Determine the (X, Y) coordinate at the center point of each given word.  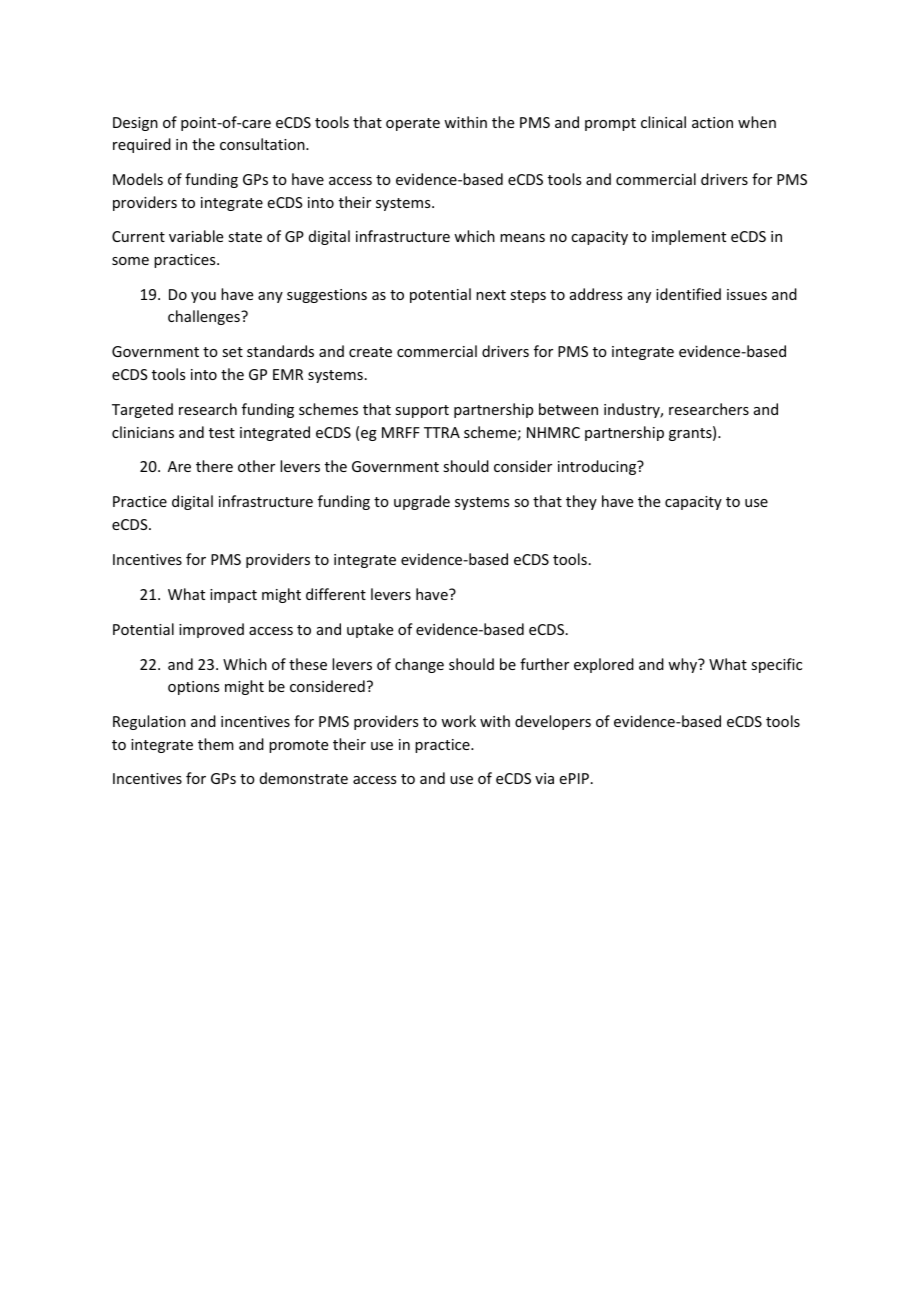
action (712, 122)
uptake (370, 630)
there (214, 466)
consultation (263, 144)
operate (413, 124)
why (684, 665)
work (458, 721)
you (203, 297)
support (422, 411)
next (491, 295)
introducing (598, 467)
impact (233, 596)
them (216, 744)
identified (688, 294)
